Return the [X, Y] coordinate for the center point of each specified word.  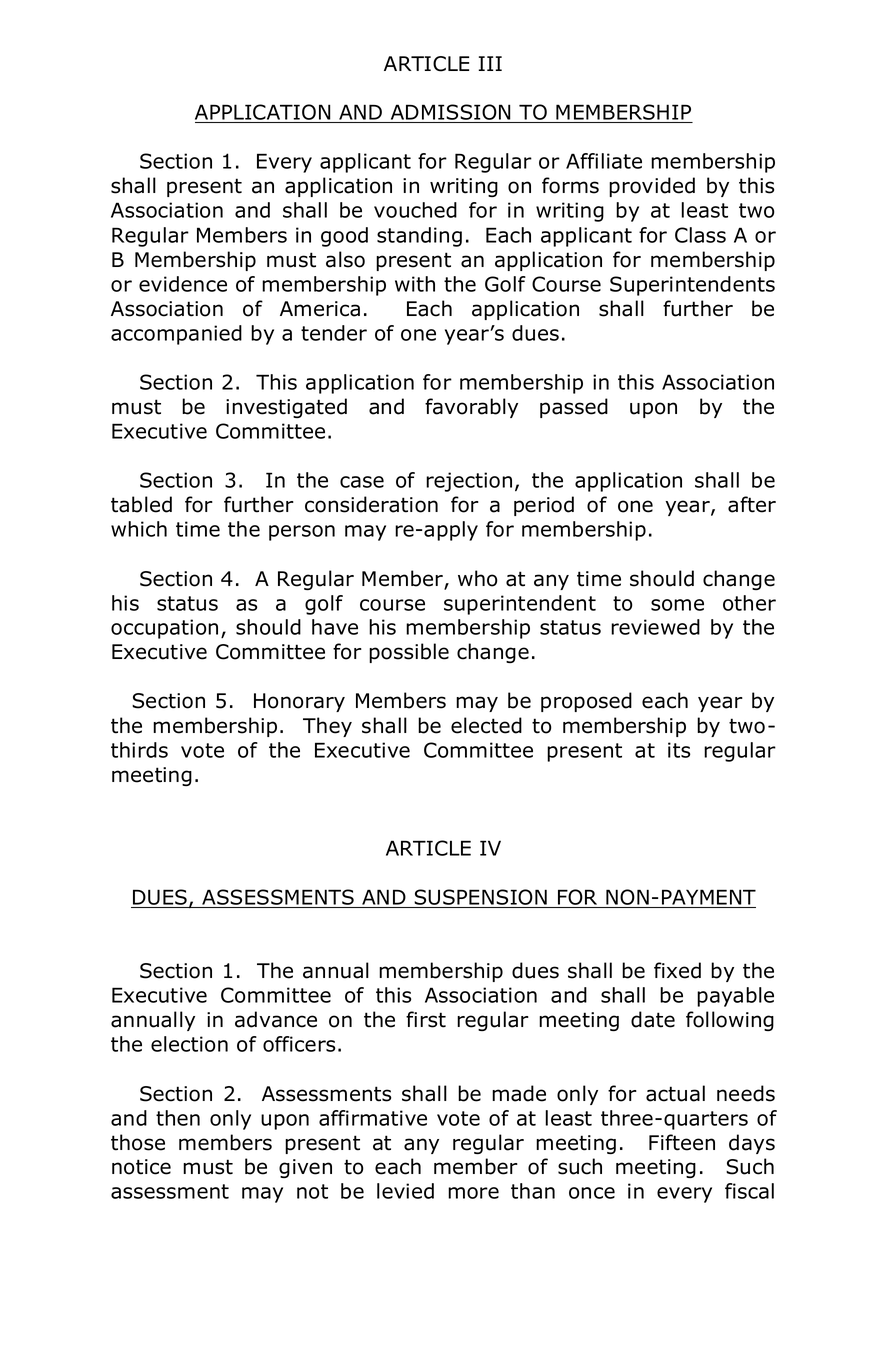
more [473, 1193]
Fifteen [682, 1142]
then [178, 1118]
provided [652, 187]
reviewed [655, 627]
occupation [164, 629]
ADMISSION [451, 113]
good [344, 237]
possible [409, 653]
